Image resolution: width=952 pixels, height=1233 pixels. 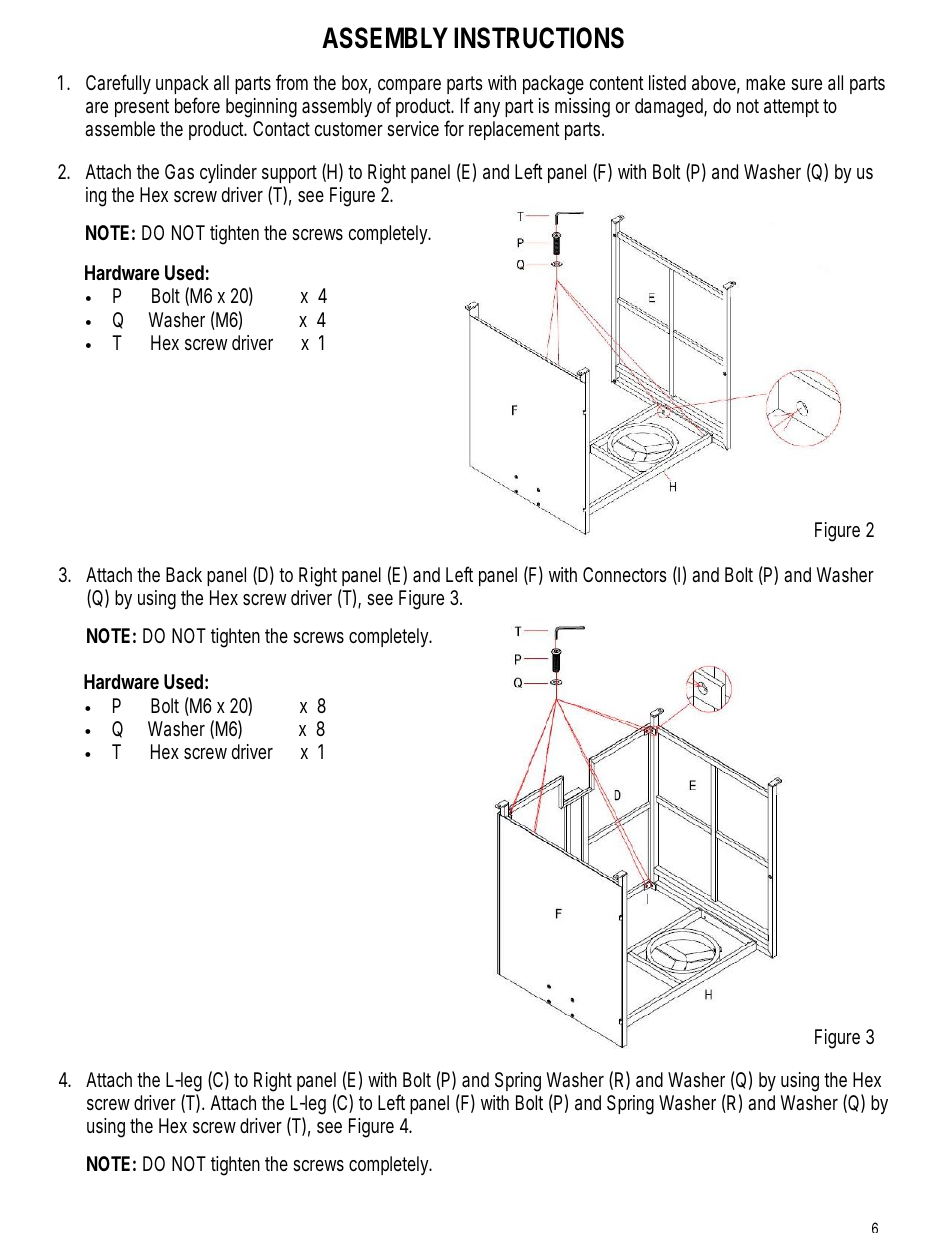 What do you see at coordinates (228, 173) in the screenshot?
I see `cylinder` at bounding box center [228, 173].
